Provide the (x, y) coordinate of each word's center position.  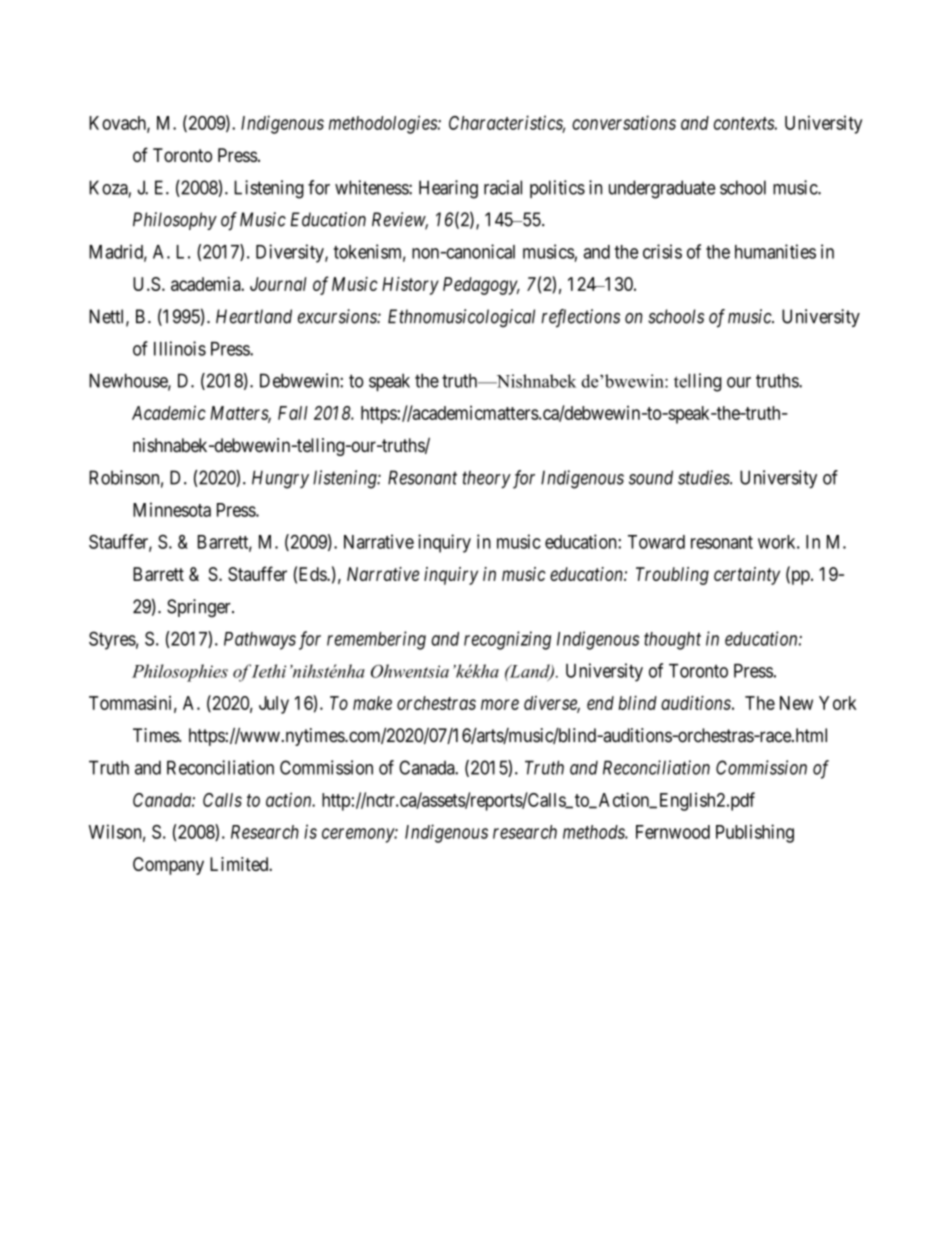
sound (651, 477)
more (500, 704)
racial (503, 187)
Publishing (755, 833)
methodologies (384, 124)
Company (168, 866)
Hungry (280, 479)
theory (487, 479)
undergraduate (662, 189)
